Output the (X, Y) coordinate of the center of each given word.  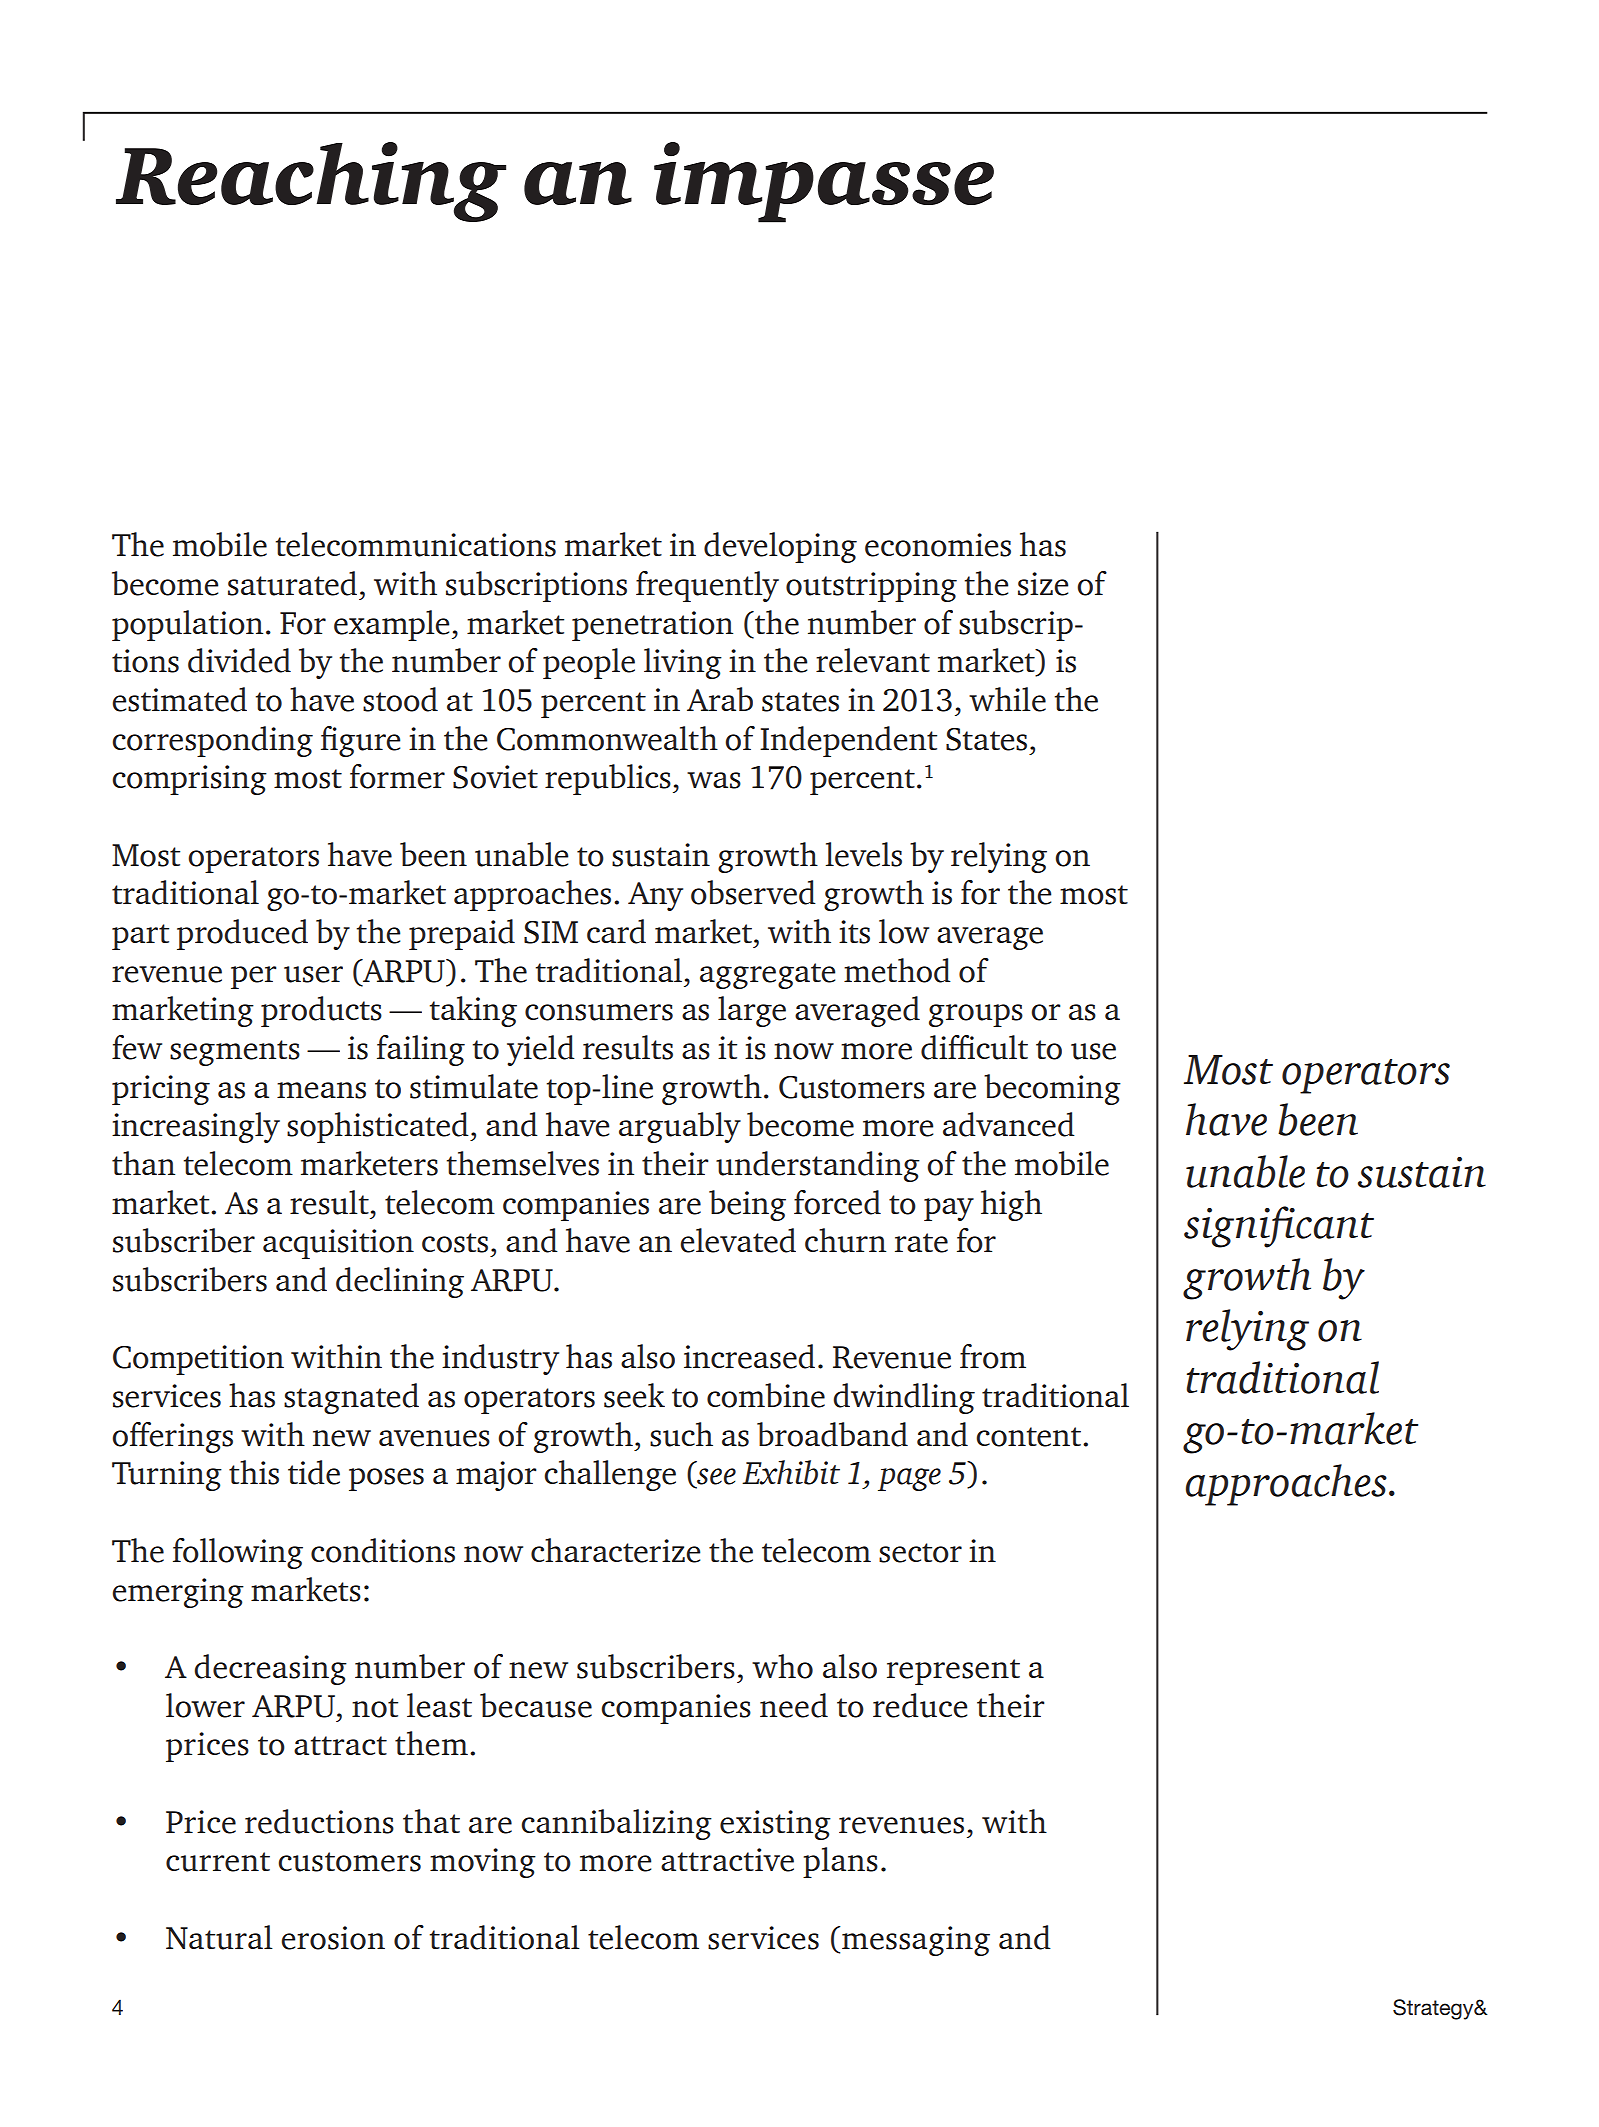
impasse (824, 182)
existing (775, 1825)
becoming (1052, 1089)
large (752, 1011)
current (218, 1862)
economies (938, 545)
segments (235, 1053)
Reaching (311, 182)
